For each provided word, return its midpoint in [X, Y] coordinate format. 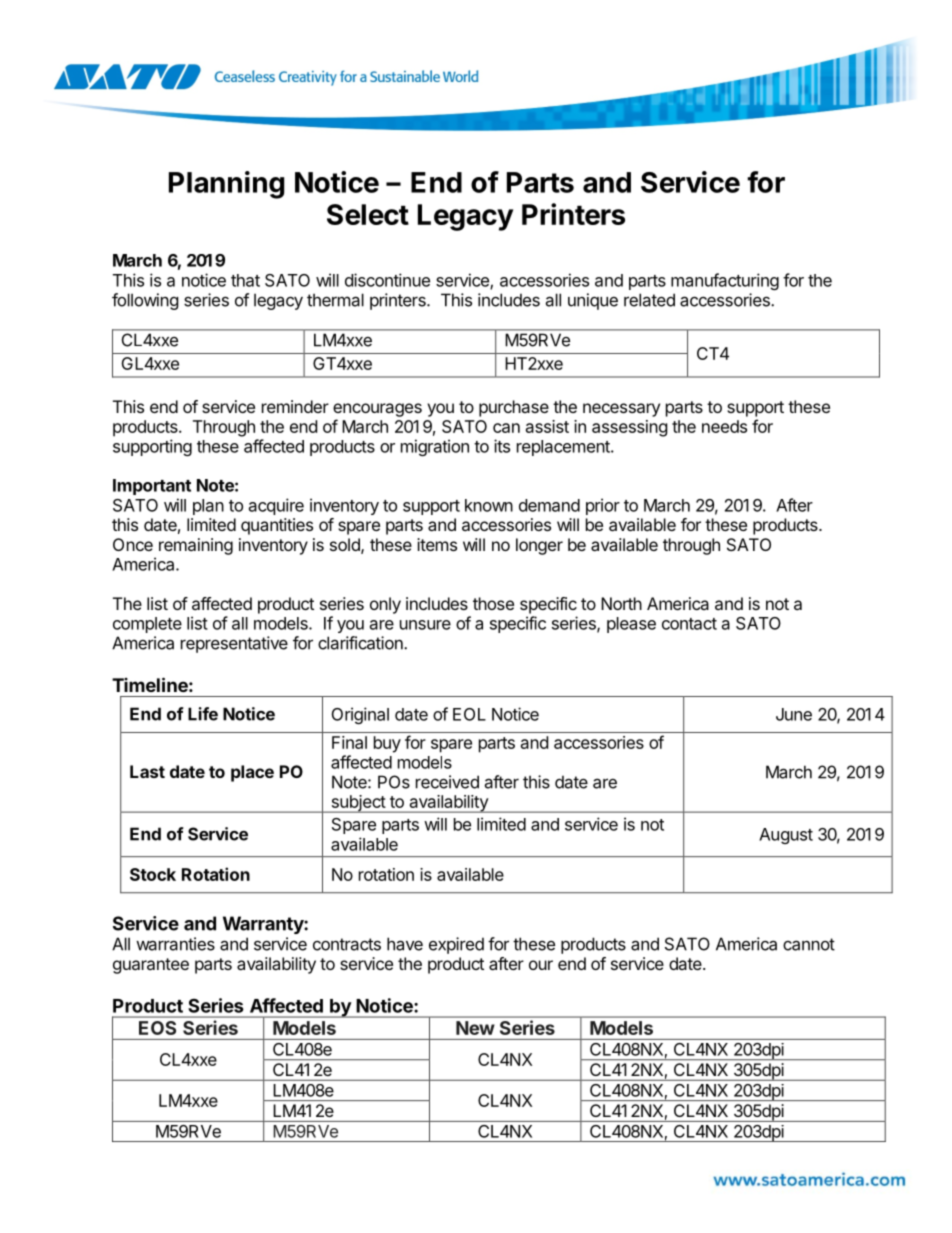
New [475, 1028]
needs [724, 426]
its [502, 446]
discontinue [387, 280]
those [493, 603]
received [447, 782]
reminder [295, 406]
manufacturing [725, 281]
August [786, 836]
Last [147, 771]
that [245, 280]
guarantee [151, 966]
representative [234, 644]
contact [689, 624]
